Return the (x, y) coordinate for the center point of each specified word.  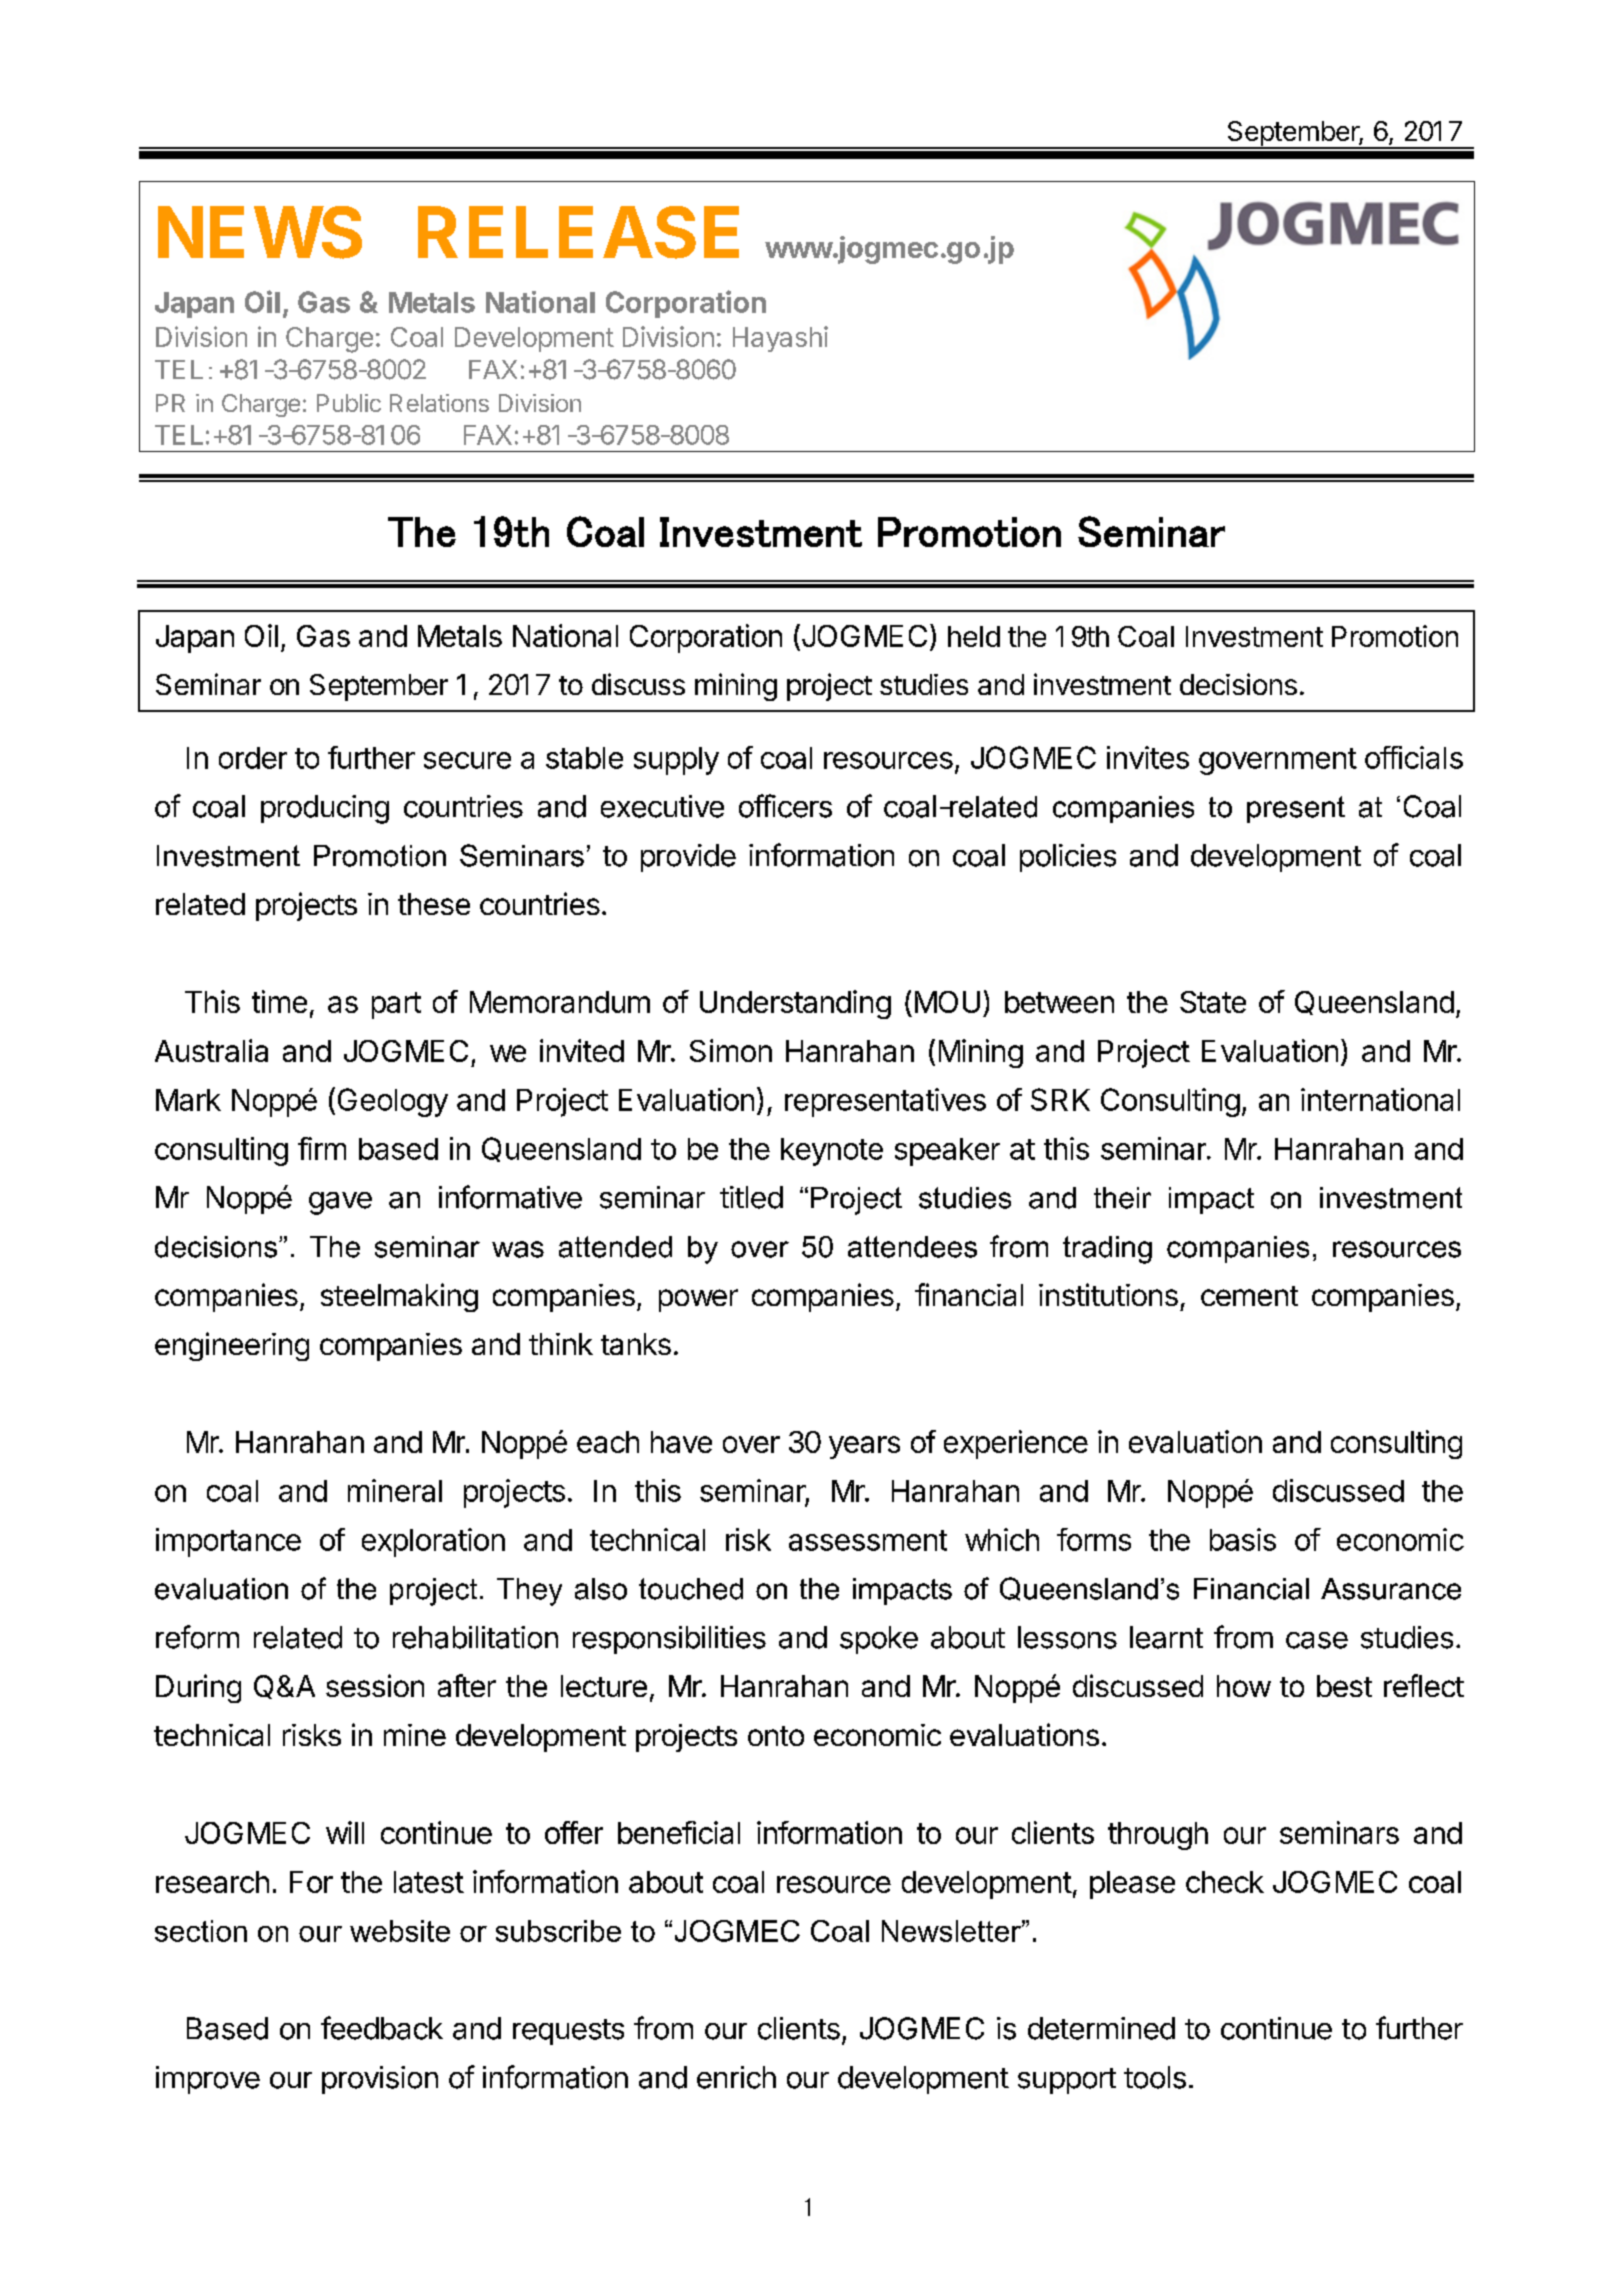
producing (325, 809)
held (974, 636)
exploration (433, 1542)
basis (1243, 1539)
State (1213, 1002)
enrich (736, 2077)
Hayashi (780, 339)
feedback (382, 2028)
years (864, 1447)
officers (785, 806)
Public (349, 403)
